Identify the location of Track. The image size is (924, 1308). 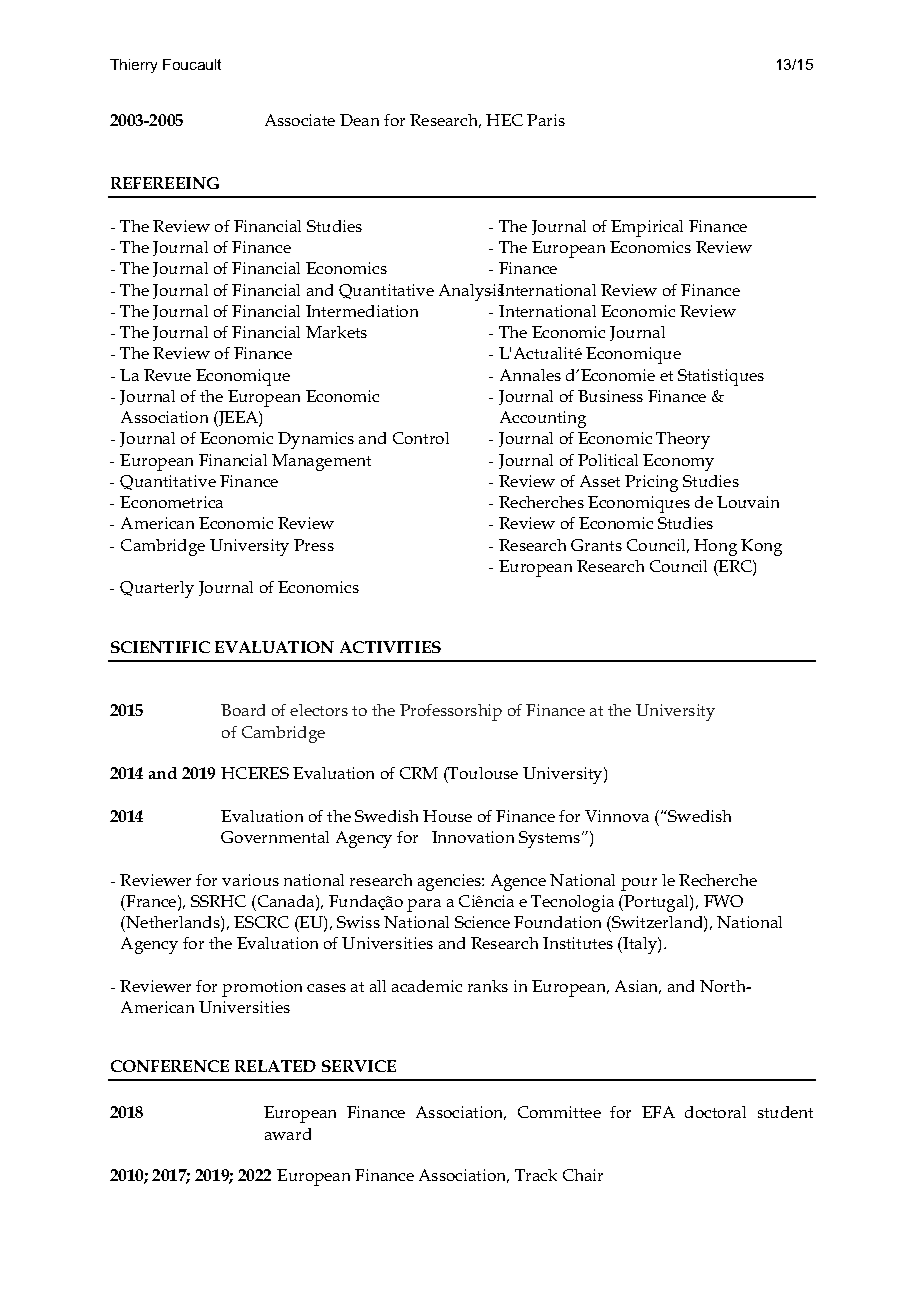
(536, 1175).
